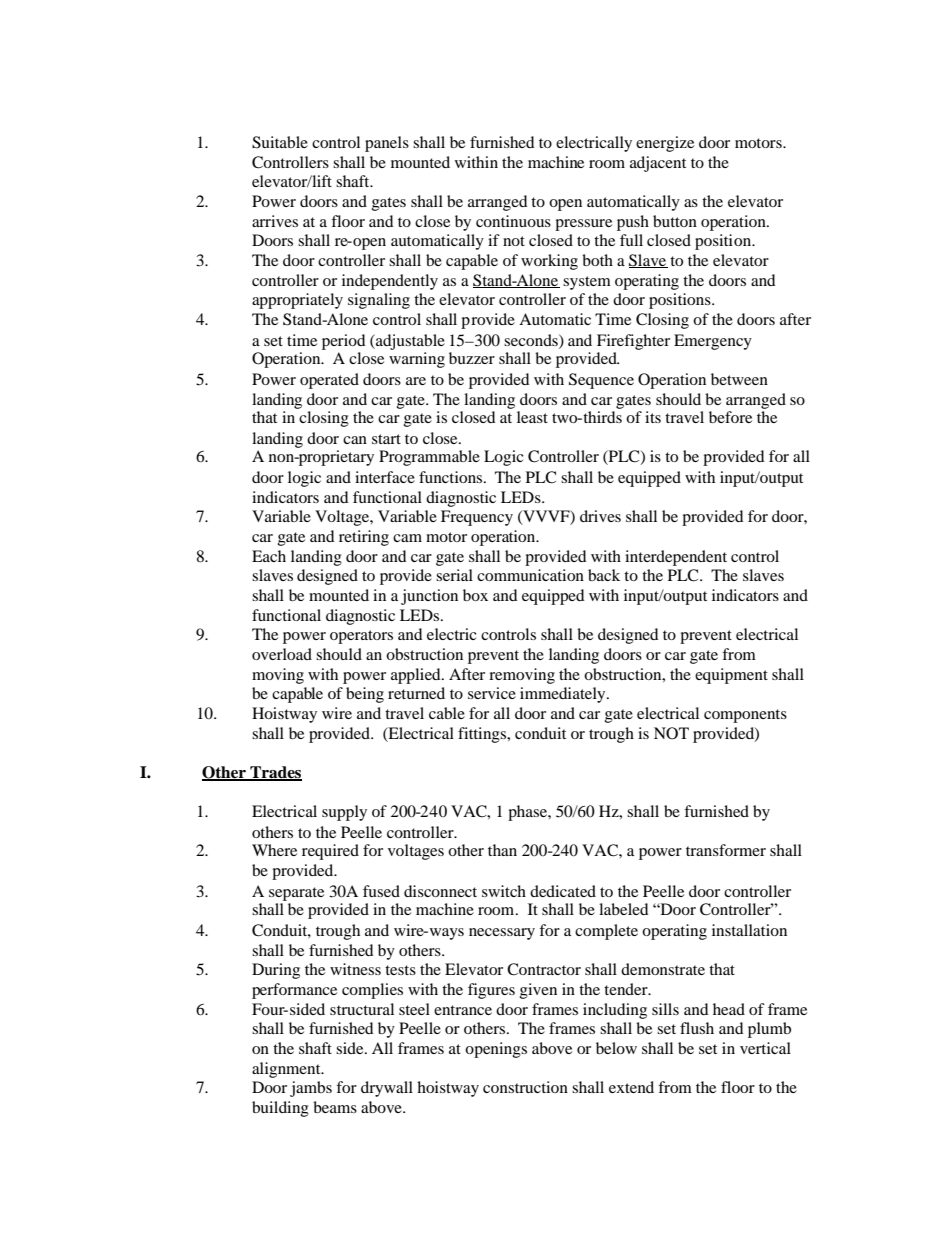 This screenshot has height=1233, width=952. I want to click on continuous, so click(513, 221).
